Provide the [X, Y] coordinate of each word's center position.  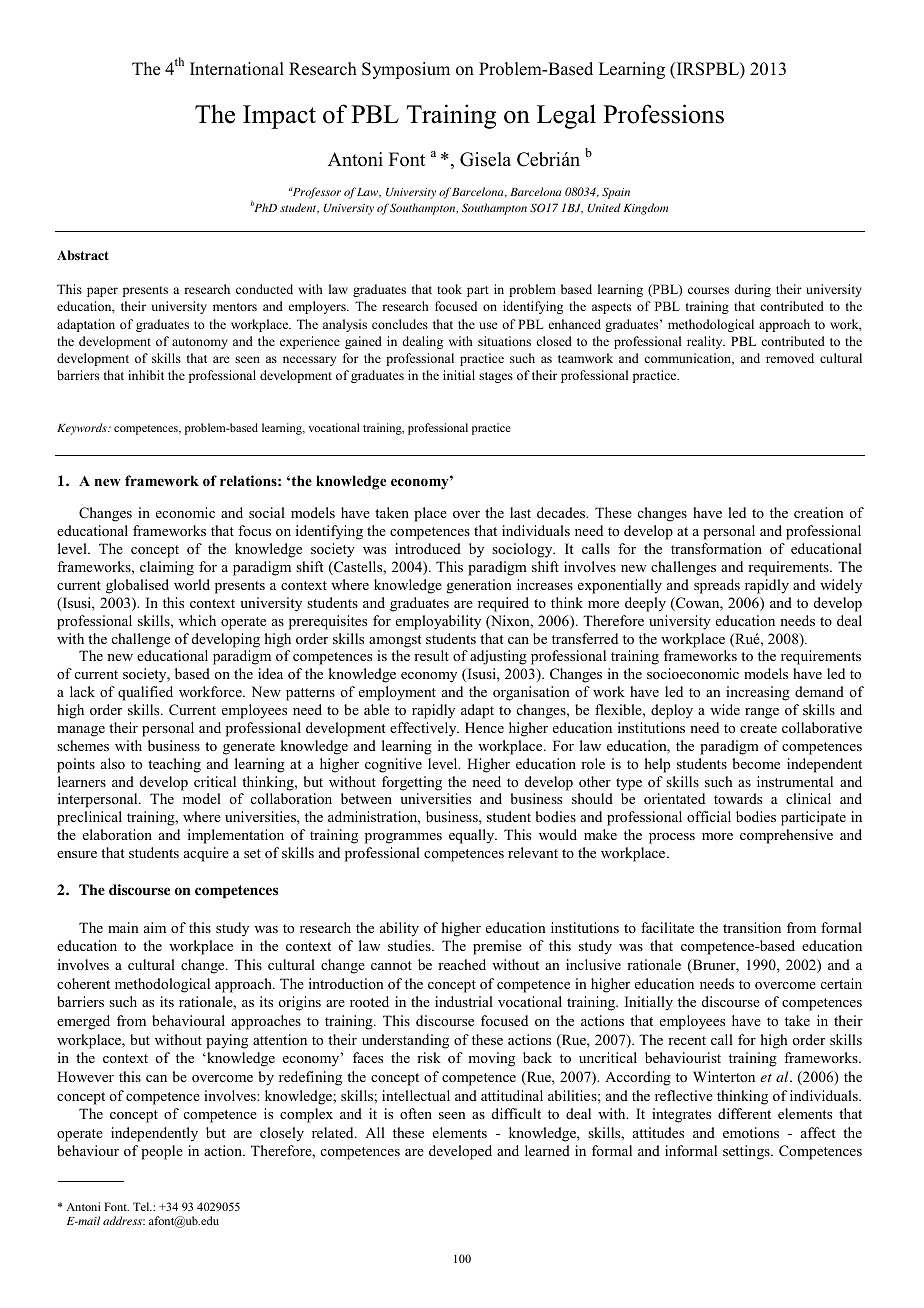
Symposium [406, 70]
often [416, 1113]
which [197, 620]
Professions [663, 114]
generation [479, 586]
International [237, 69]
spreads [717, 586]
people [162, 1152]
